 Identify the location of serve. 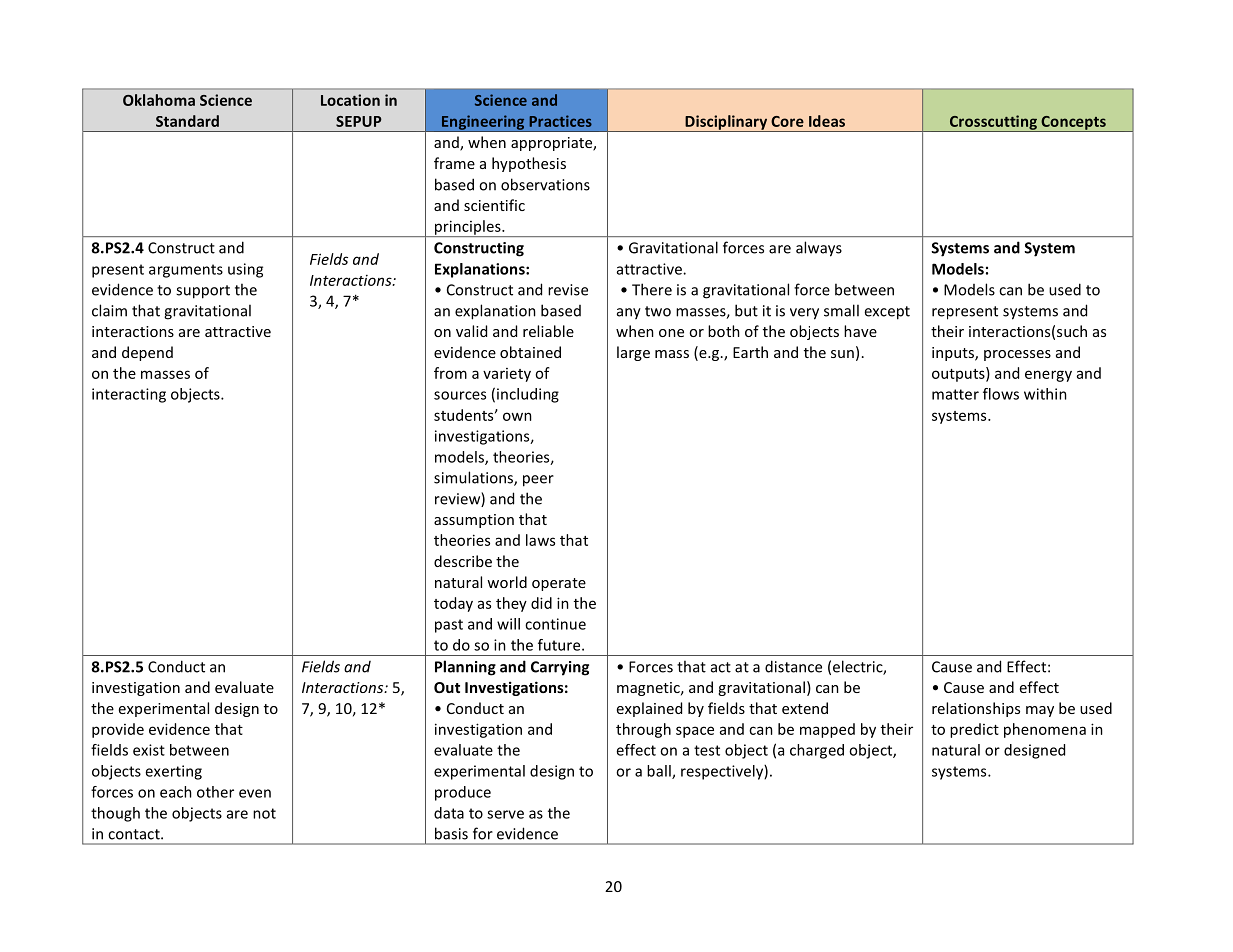
(505, 814).
